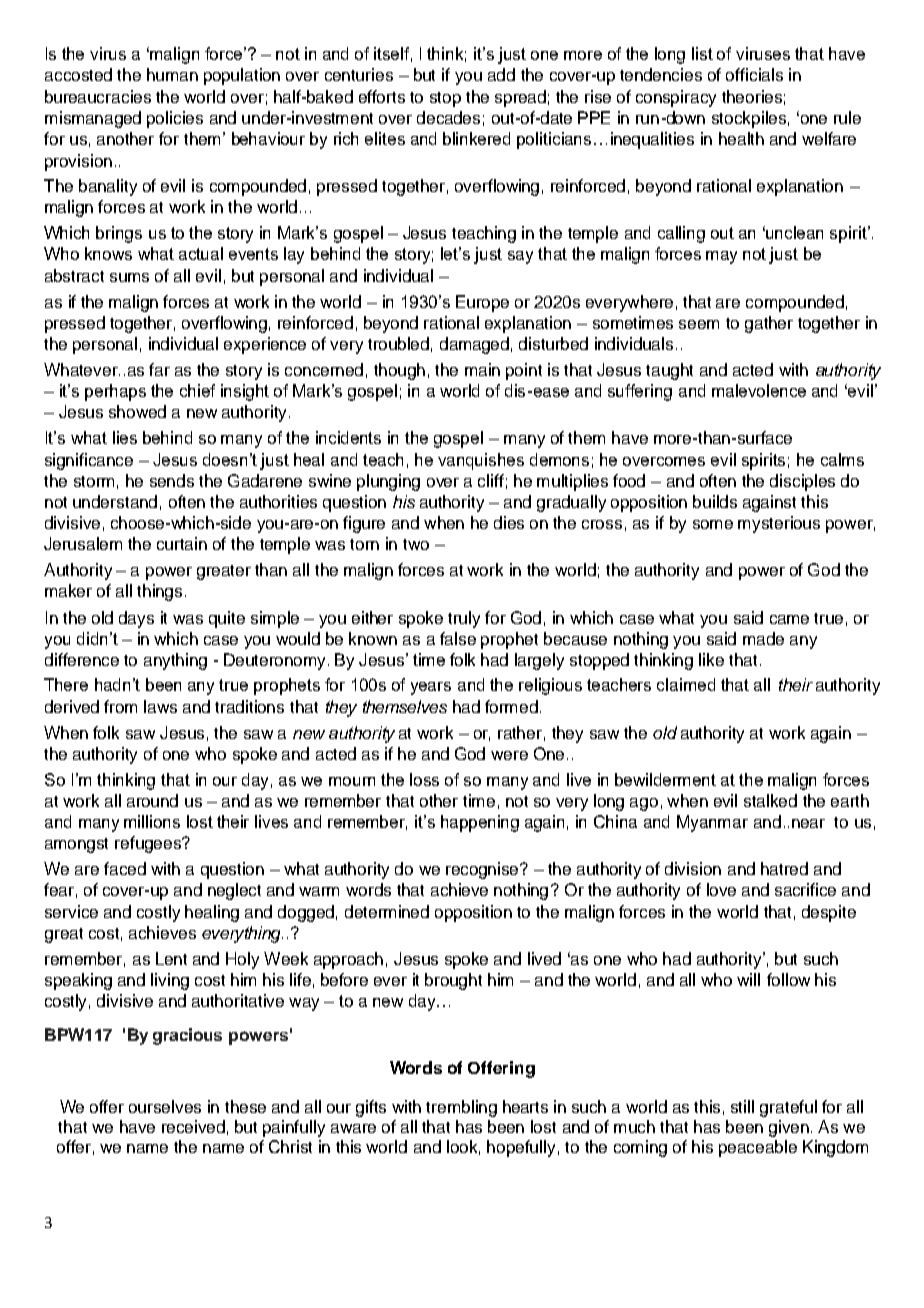  I want to click on trembling, so click(461, 1108).
